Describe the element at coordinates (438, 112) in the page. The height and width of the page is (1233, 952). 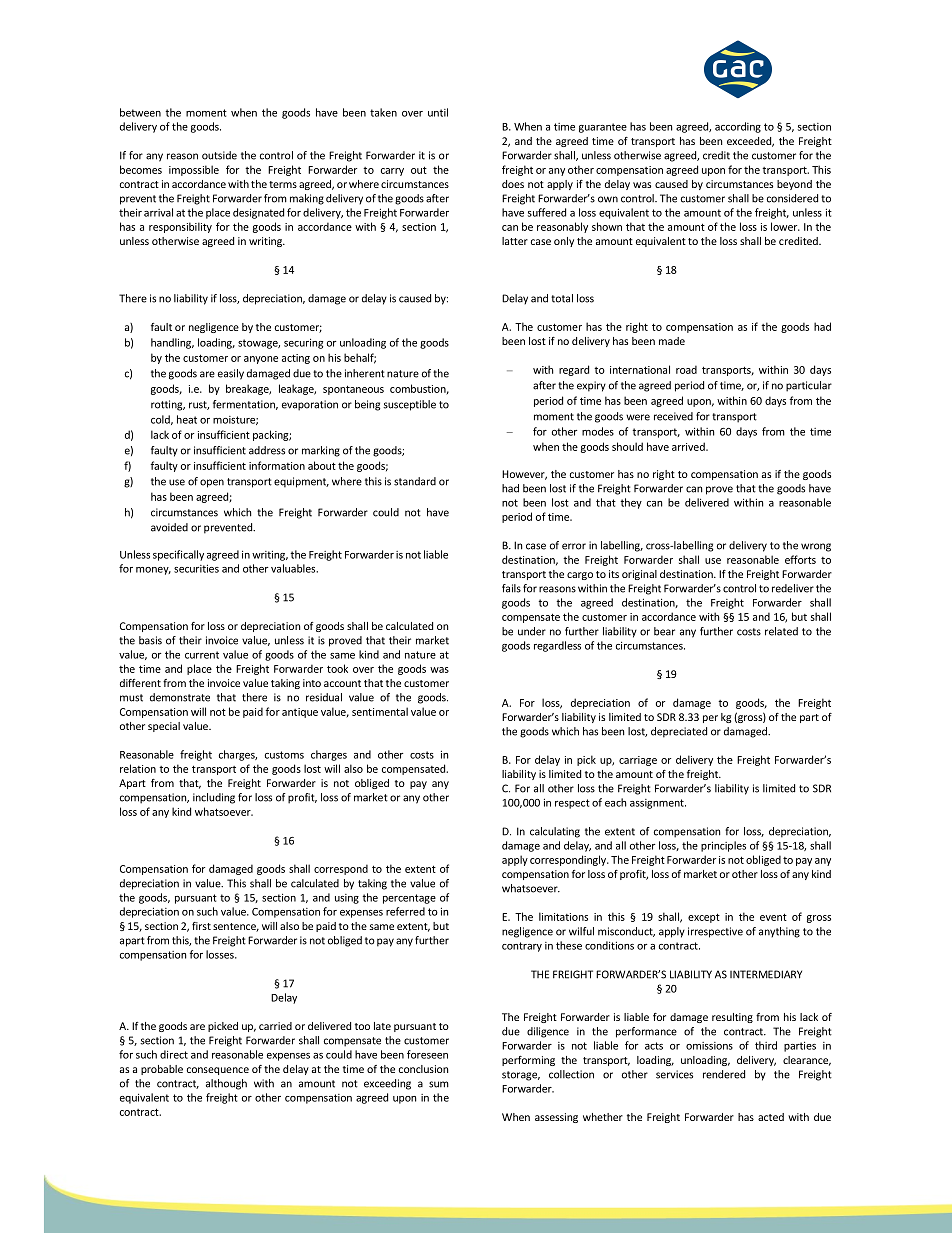
I see `until` at that location.
